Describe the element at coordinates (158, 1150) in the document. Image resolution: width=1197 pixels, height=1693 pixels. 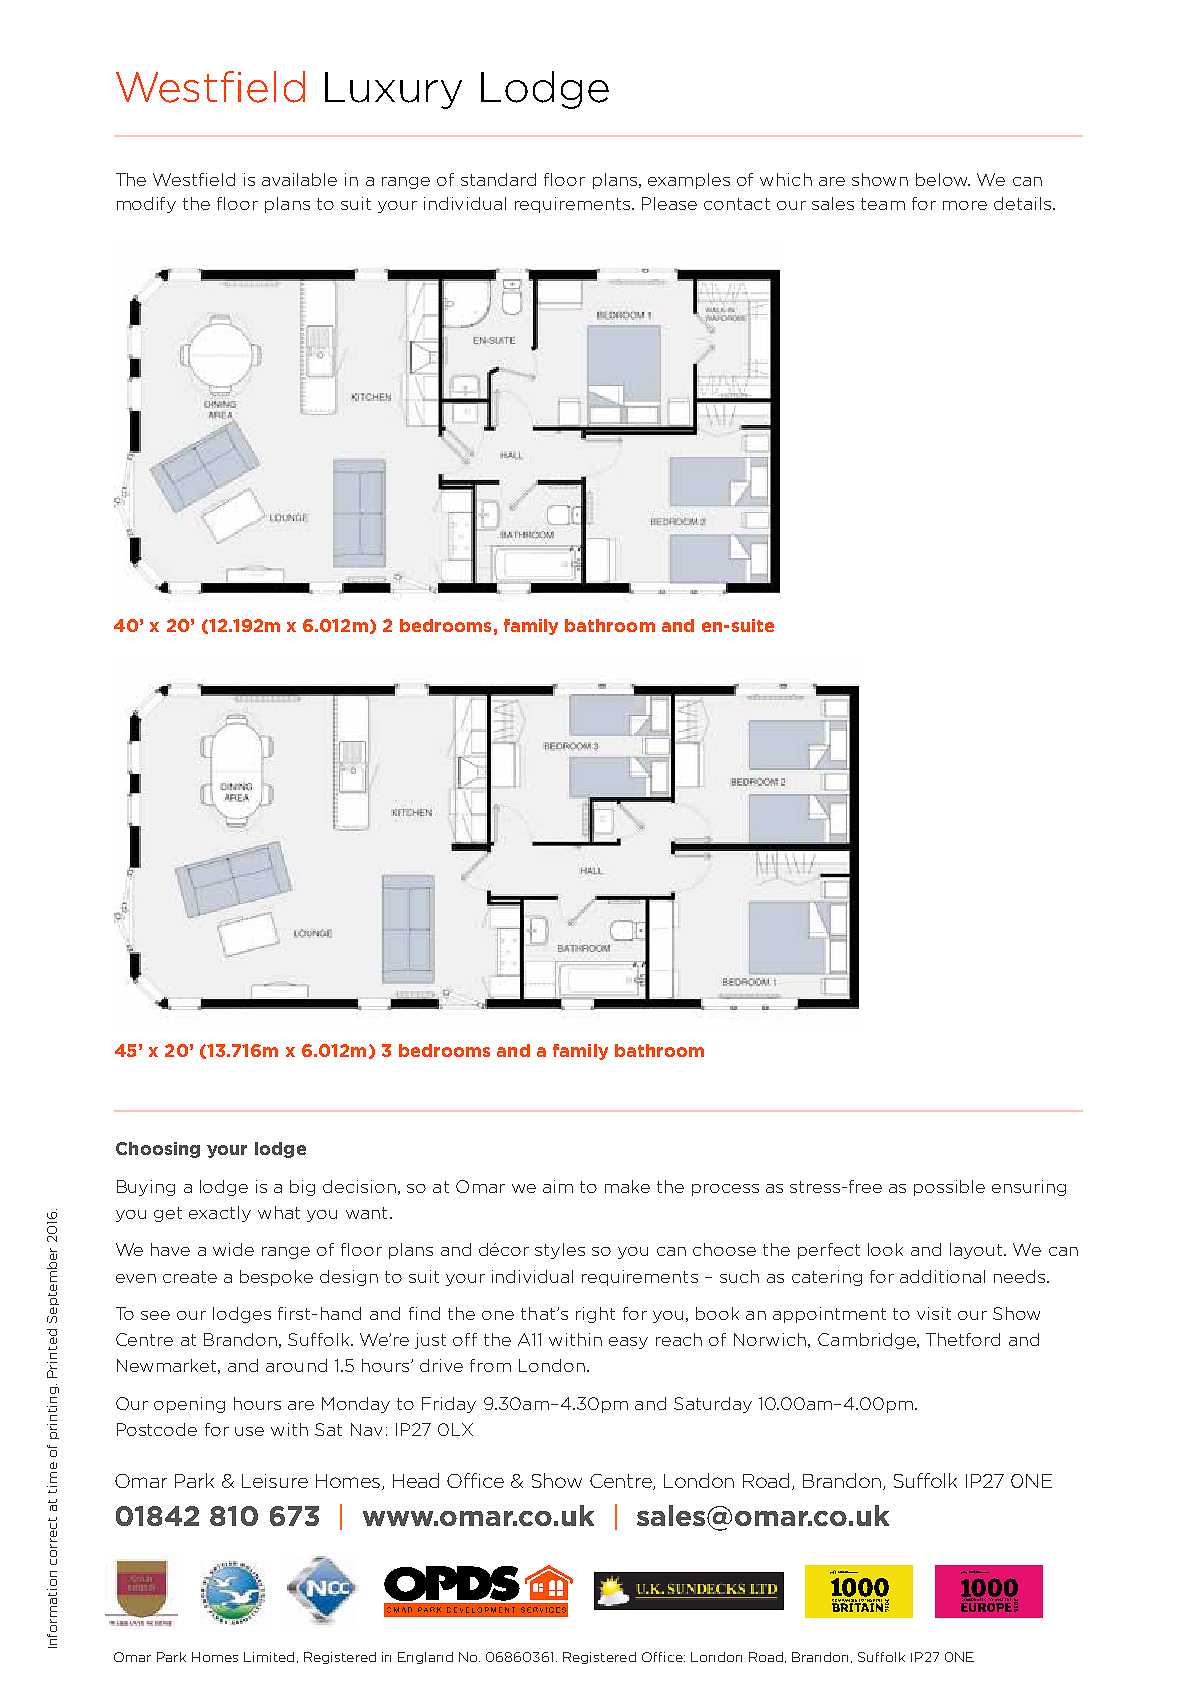
I see `Choosing` at that location.
